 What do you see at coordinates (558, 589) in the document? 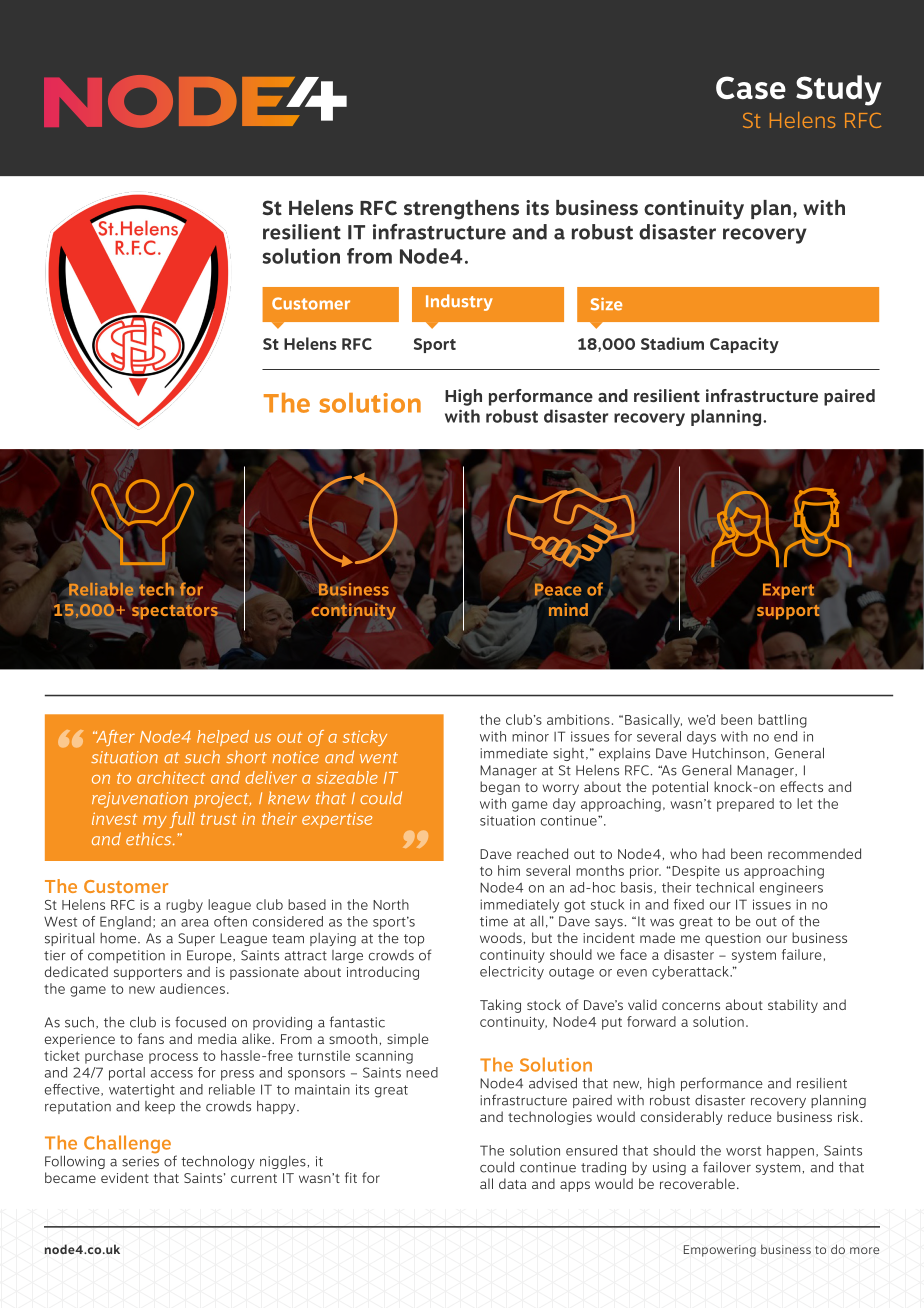
I see `Peace` at bounding box center [558, 589].
